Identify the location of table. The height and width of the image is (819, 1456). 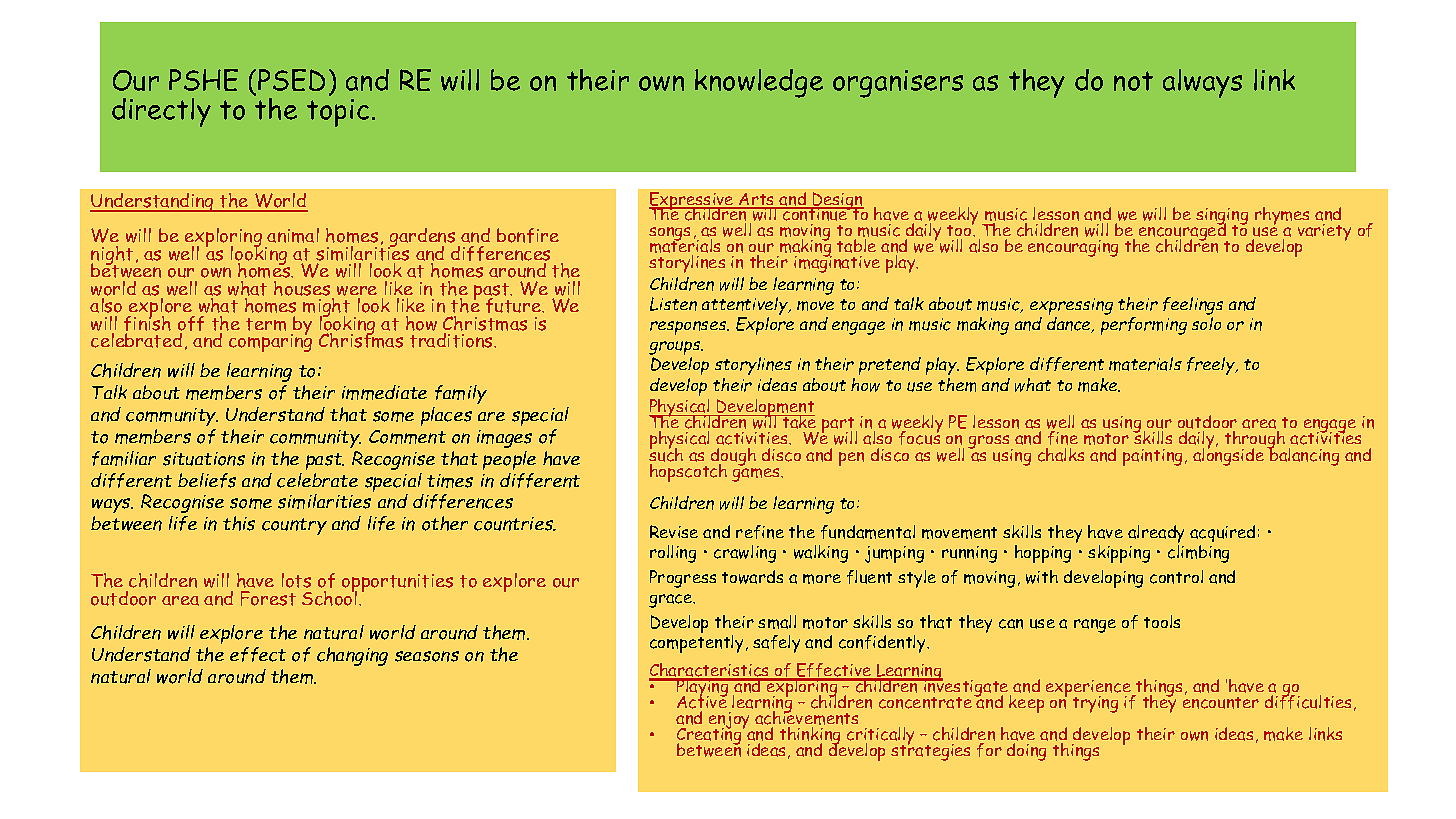
(856, 246).
